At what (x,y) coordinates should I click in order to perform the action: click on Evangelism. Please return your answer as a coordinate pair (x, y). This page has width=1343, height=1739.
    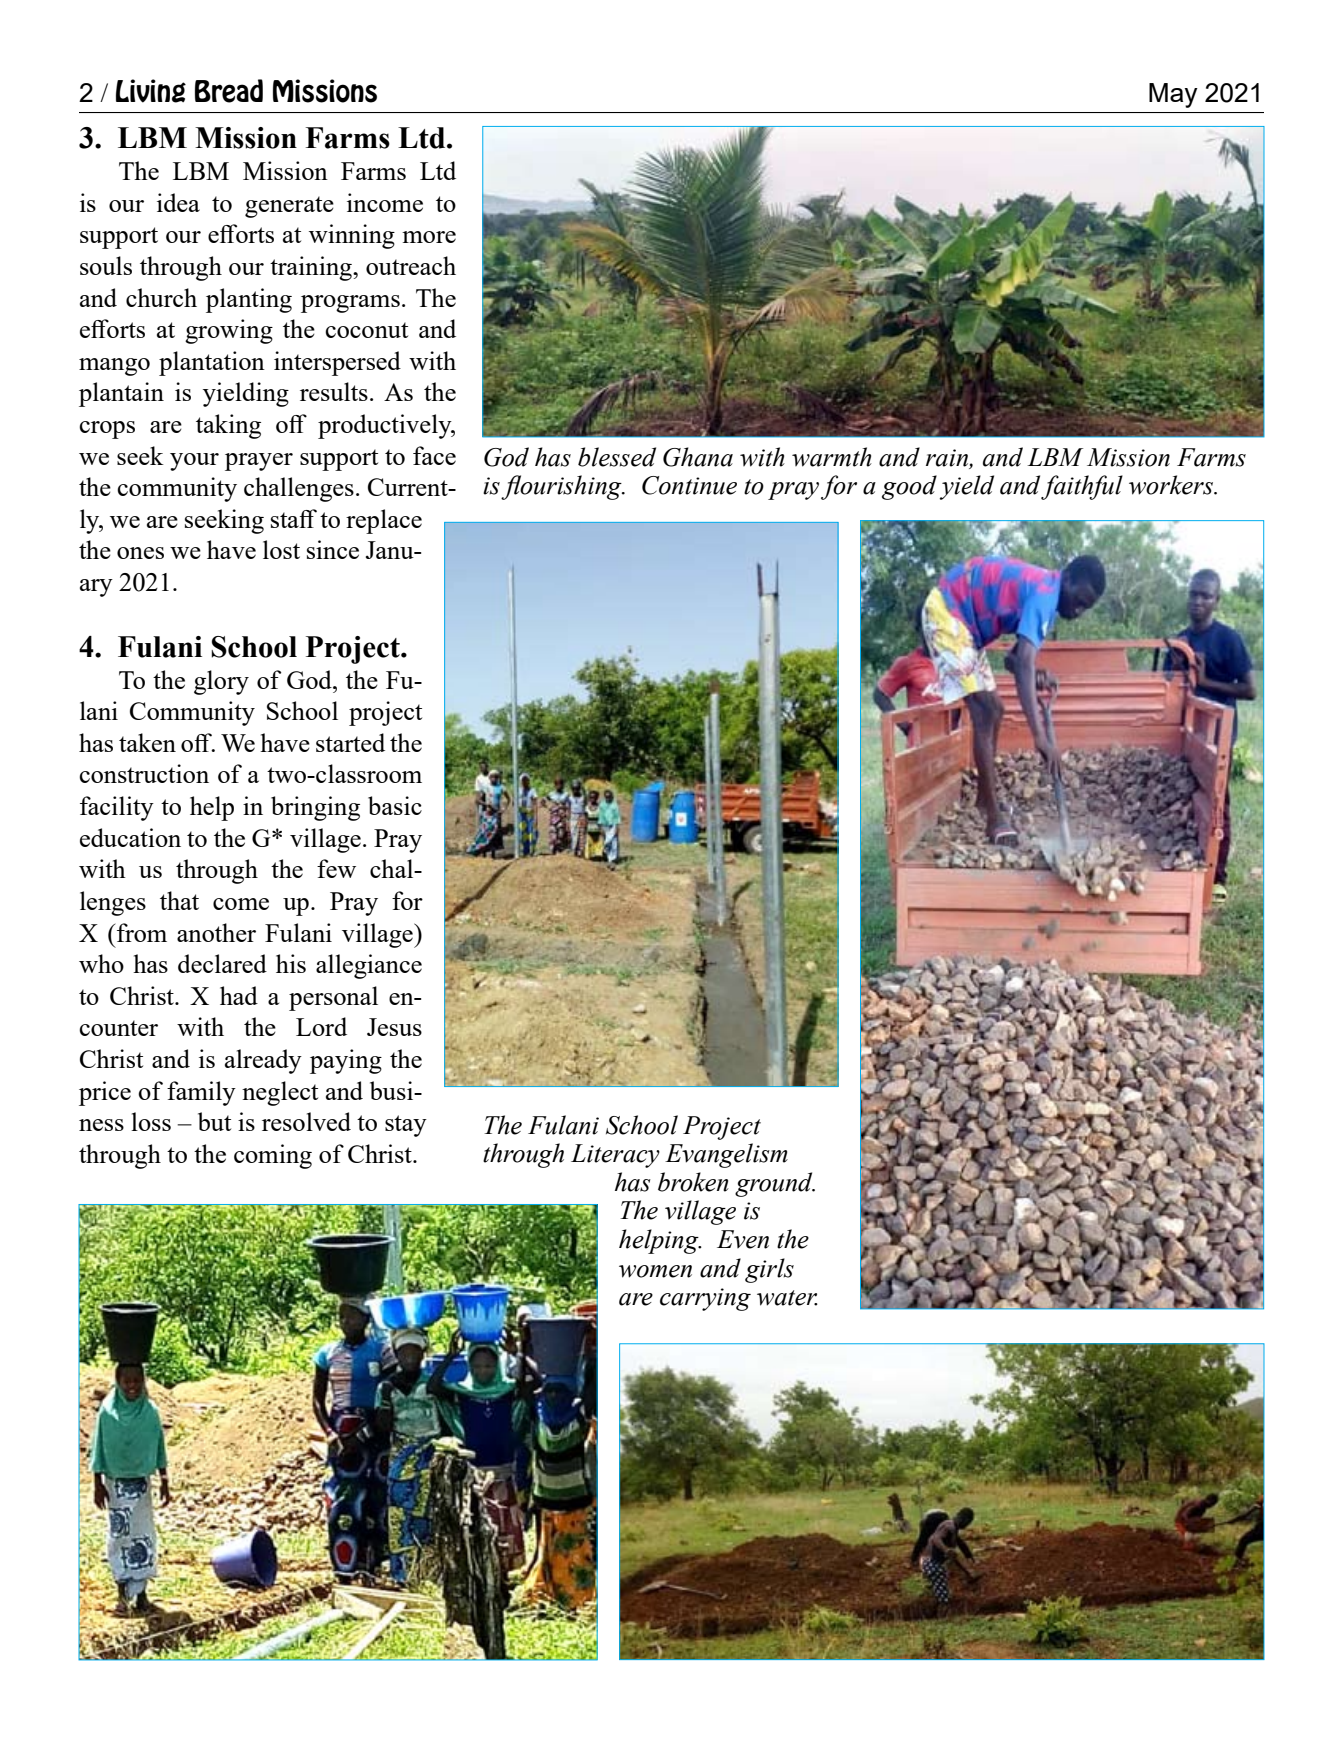
    Looking at the image, I should click on (726, 1155).
